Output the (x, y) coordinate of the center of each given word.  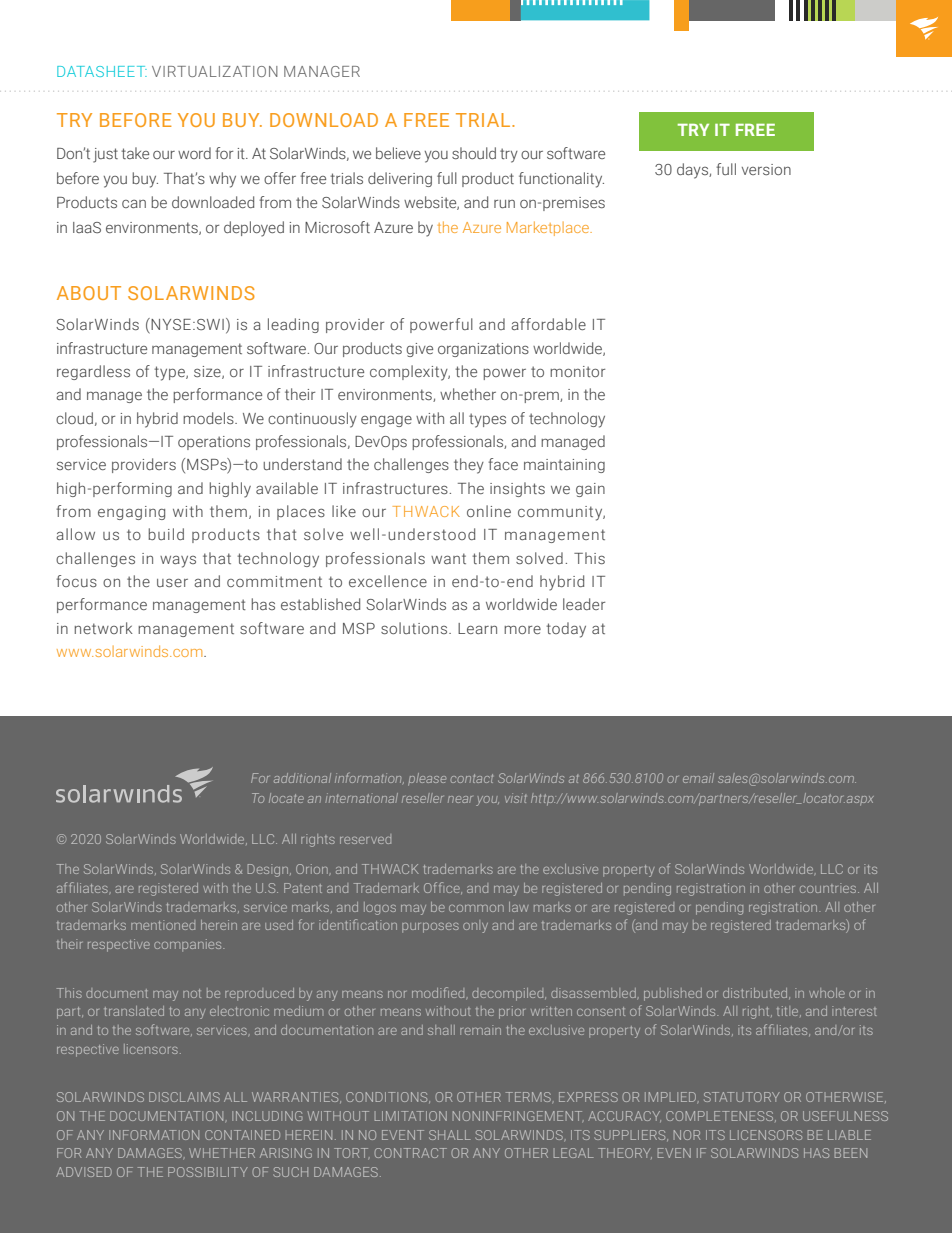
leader (584, 604)
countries (829, 888)
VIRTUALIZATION (215, 71)
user (172, 582)
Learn (477, 628)
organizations (483, 350)
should (474, 153)
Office (443, 888)
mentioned (163, 925)
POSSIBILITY (208, 1172)
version (766, 169)
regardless (93, 372)
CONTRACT (411, 1153)
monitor (577, 371)
